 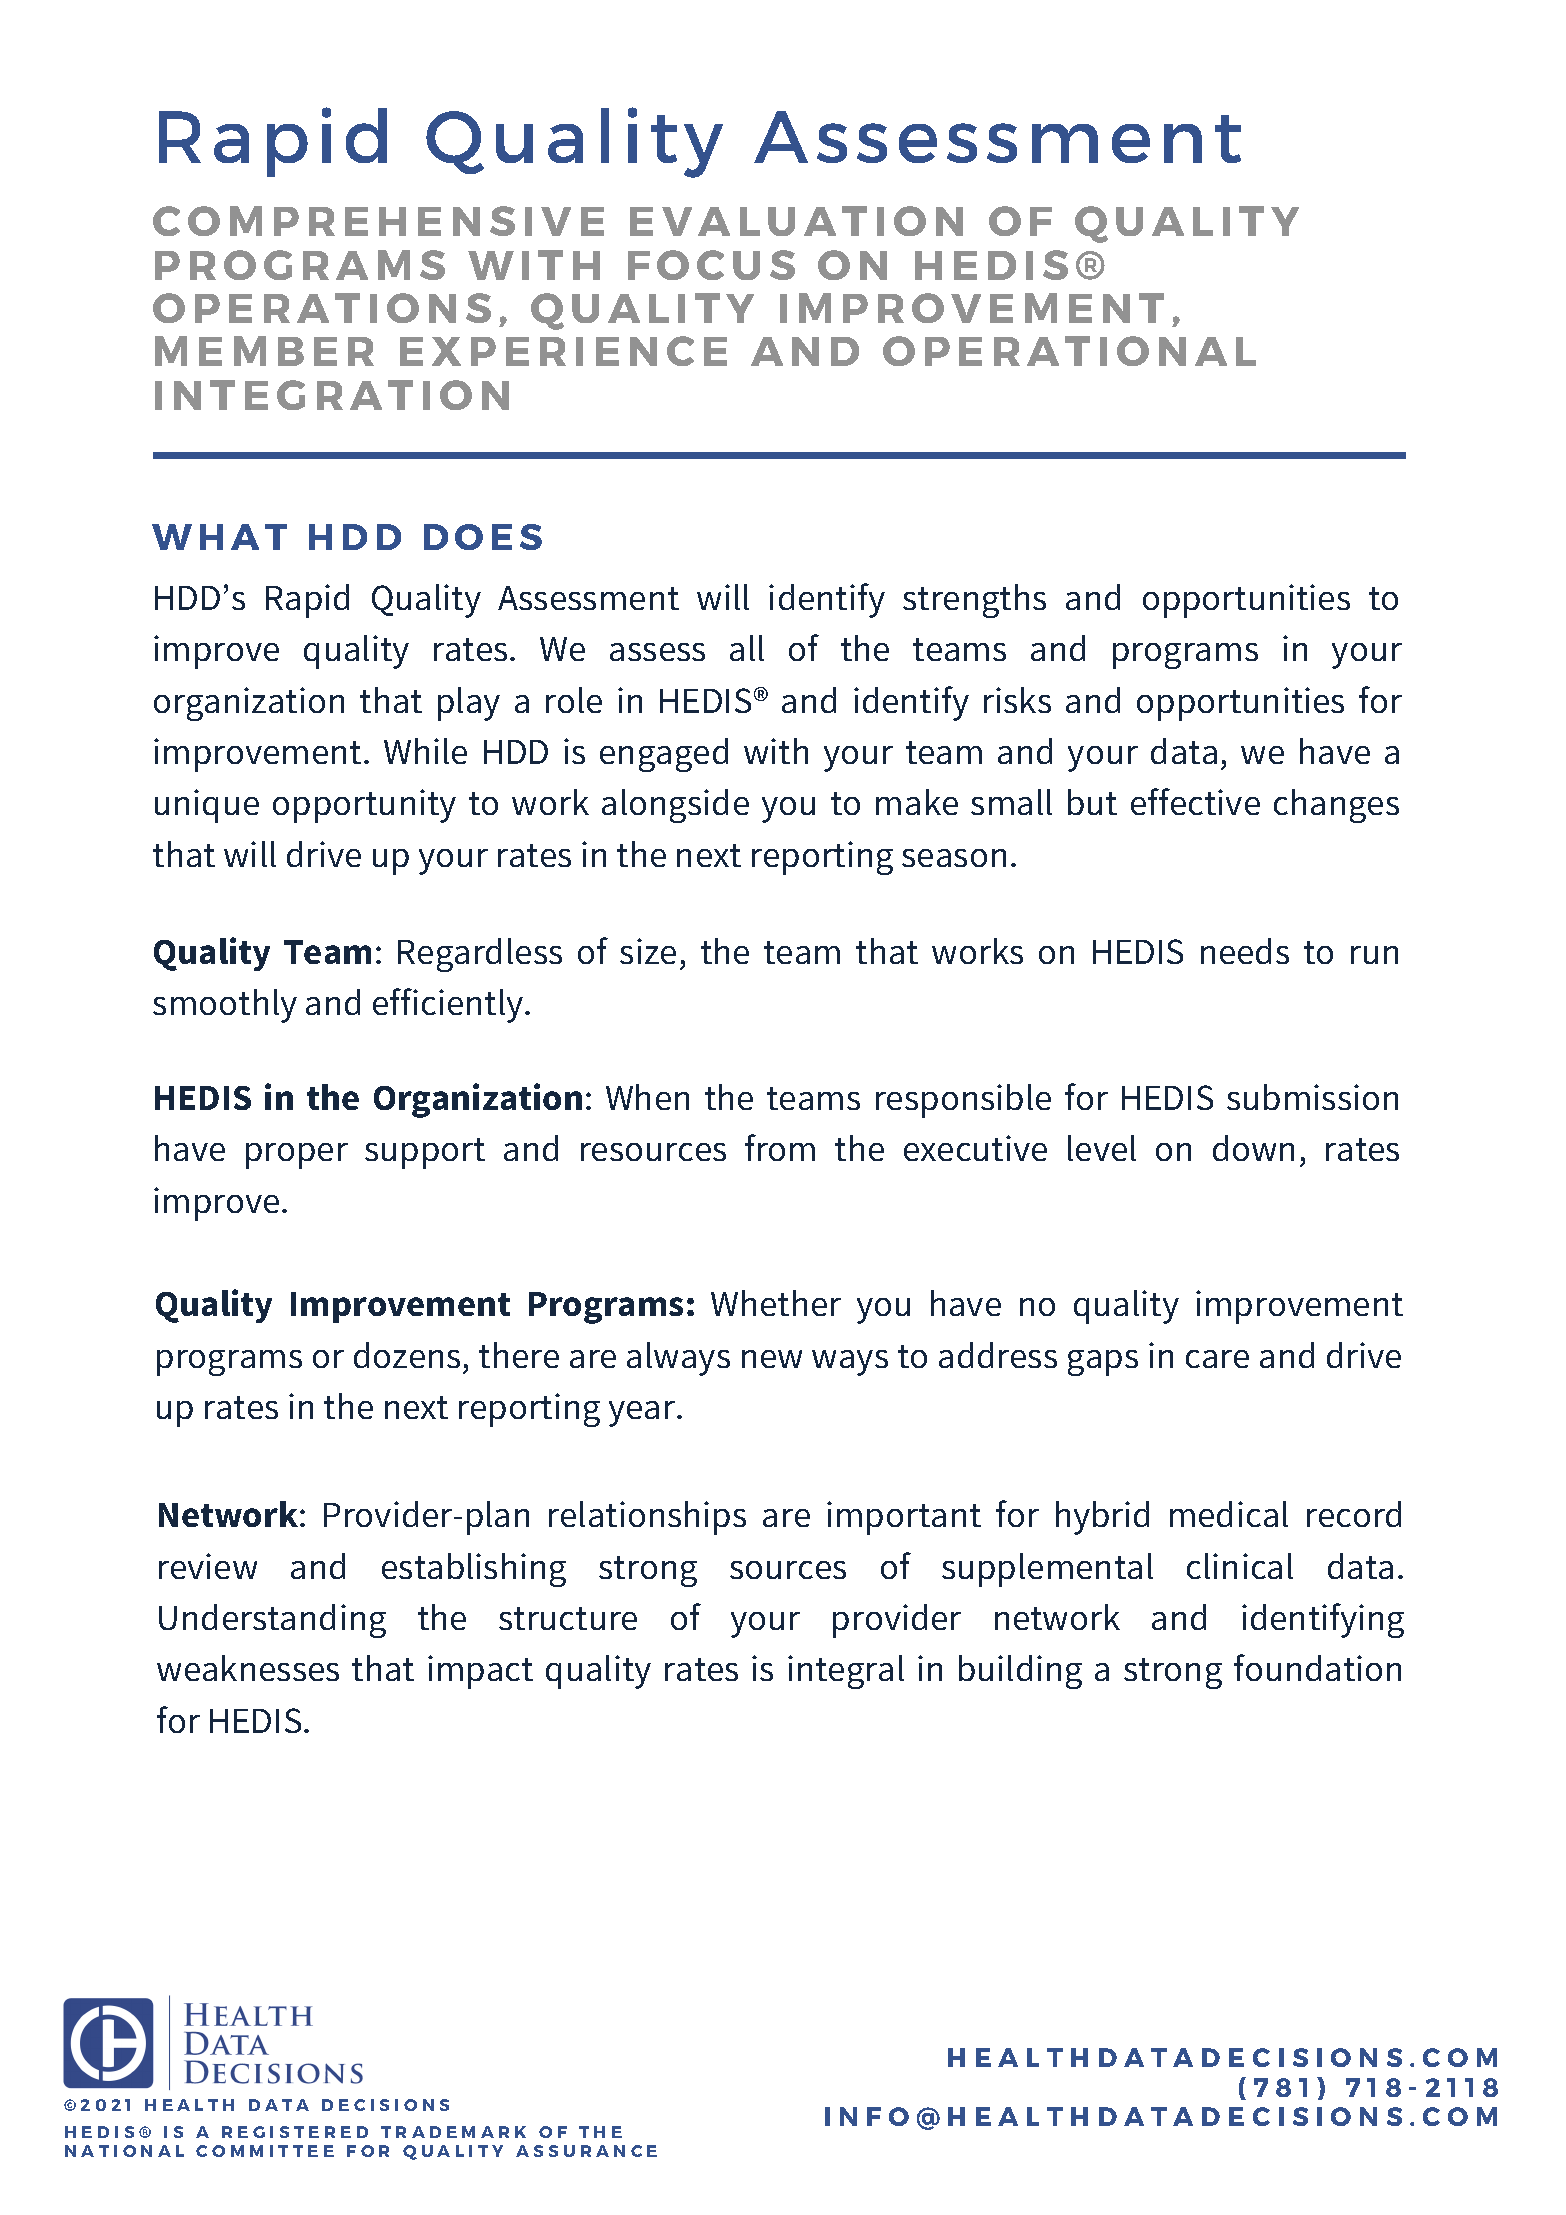 What do you see at coordinates (1317, 1667) in the document?
I see `foundation` at bounding box center [1317, 1667].
